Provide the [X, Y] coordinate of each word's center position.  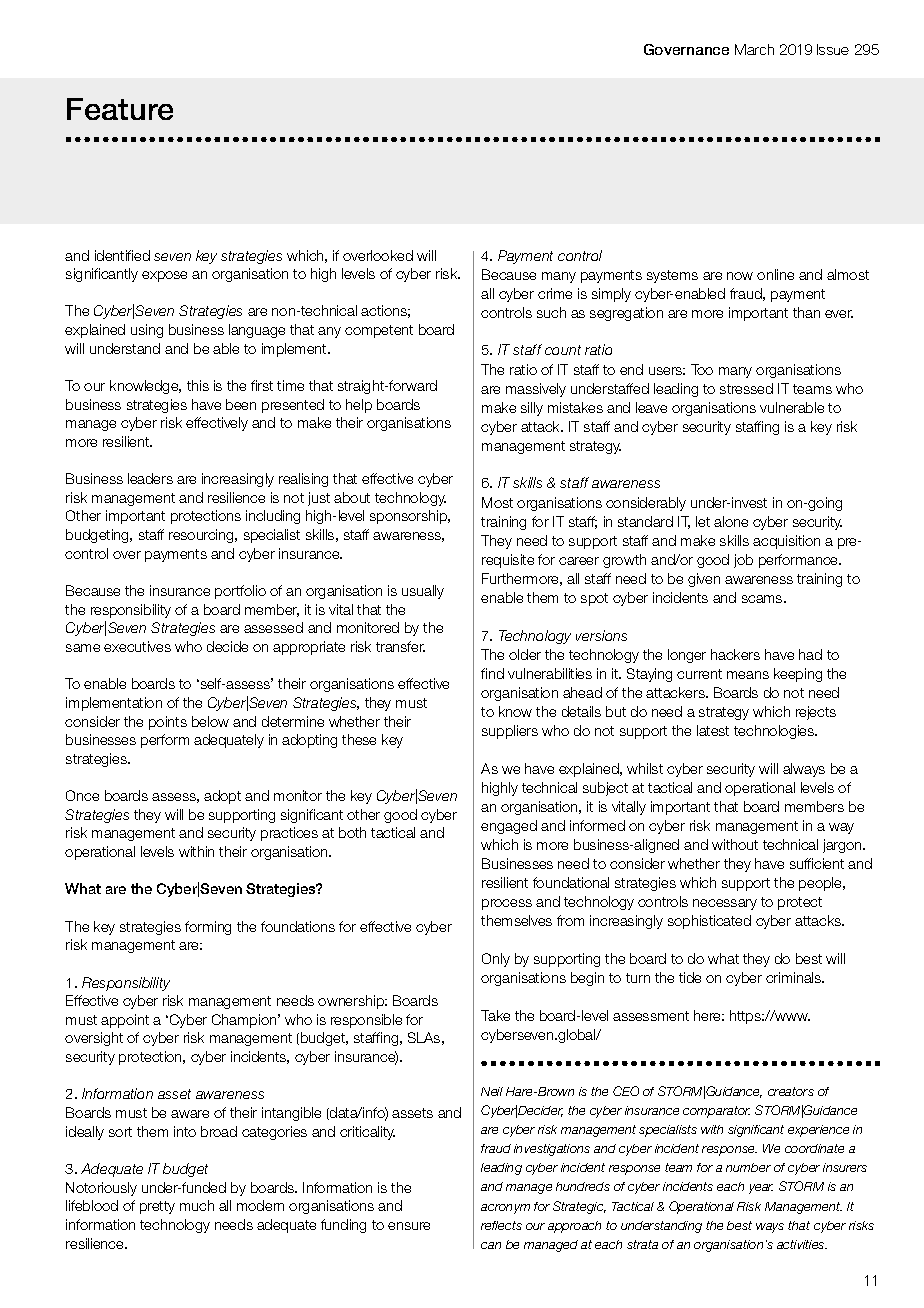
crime [555, 293]
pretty [157, 1207]
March [754, 49]
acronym [505, 1209]
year [761, 1189]
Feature [120, 109]
